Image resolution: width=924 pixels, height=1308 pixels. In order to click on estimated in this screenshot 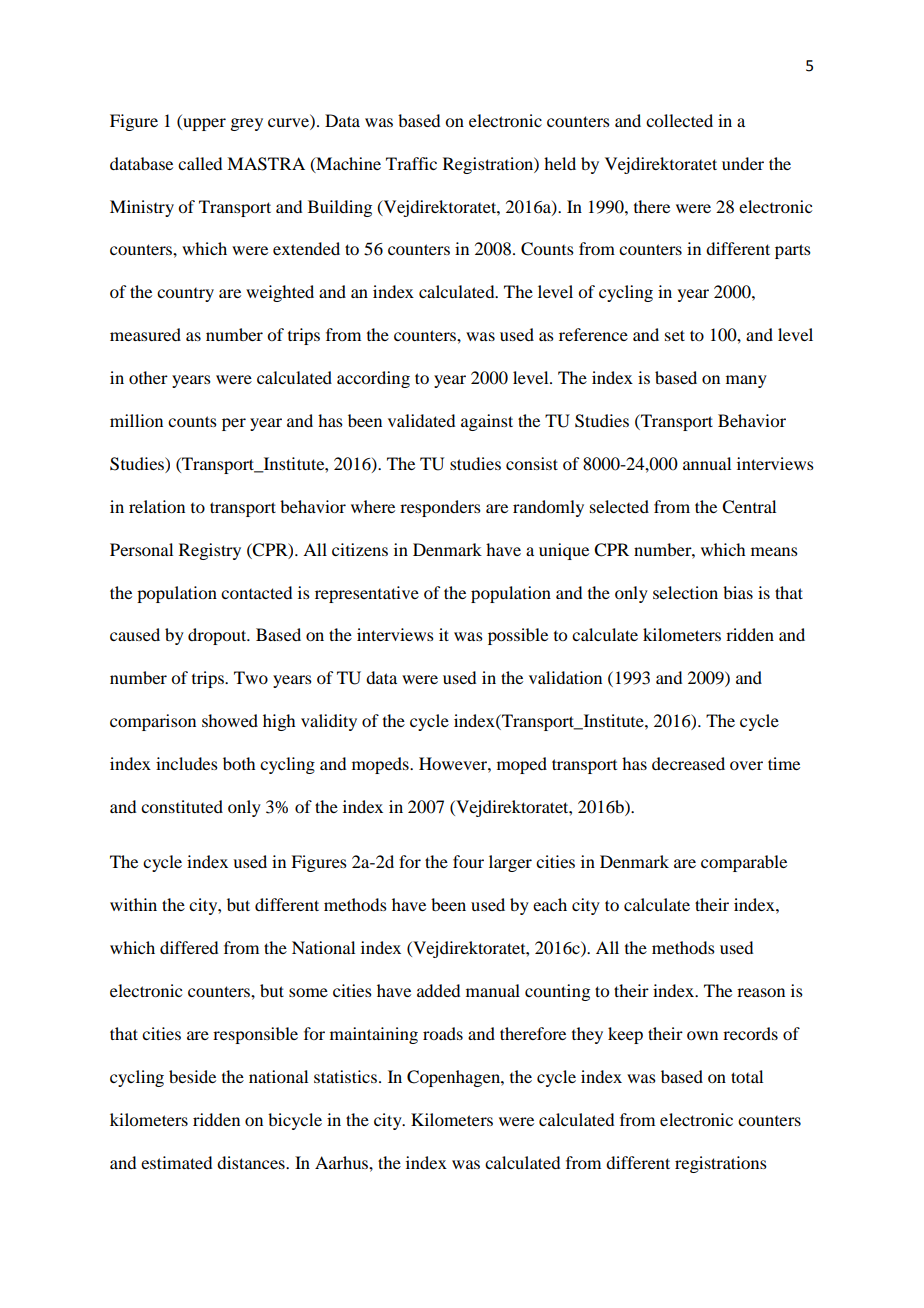, I will do `click(176, 1162)`.
